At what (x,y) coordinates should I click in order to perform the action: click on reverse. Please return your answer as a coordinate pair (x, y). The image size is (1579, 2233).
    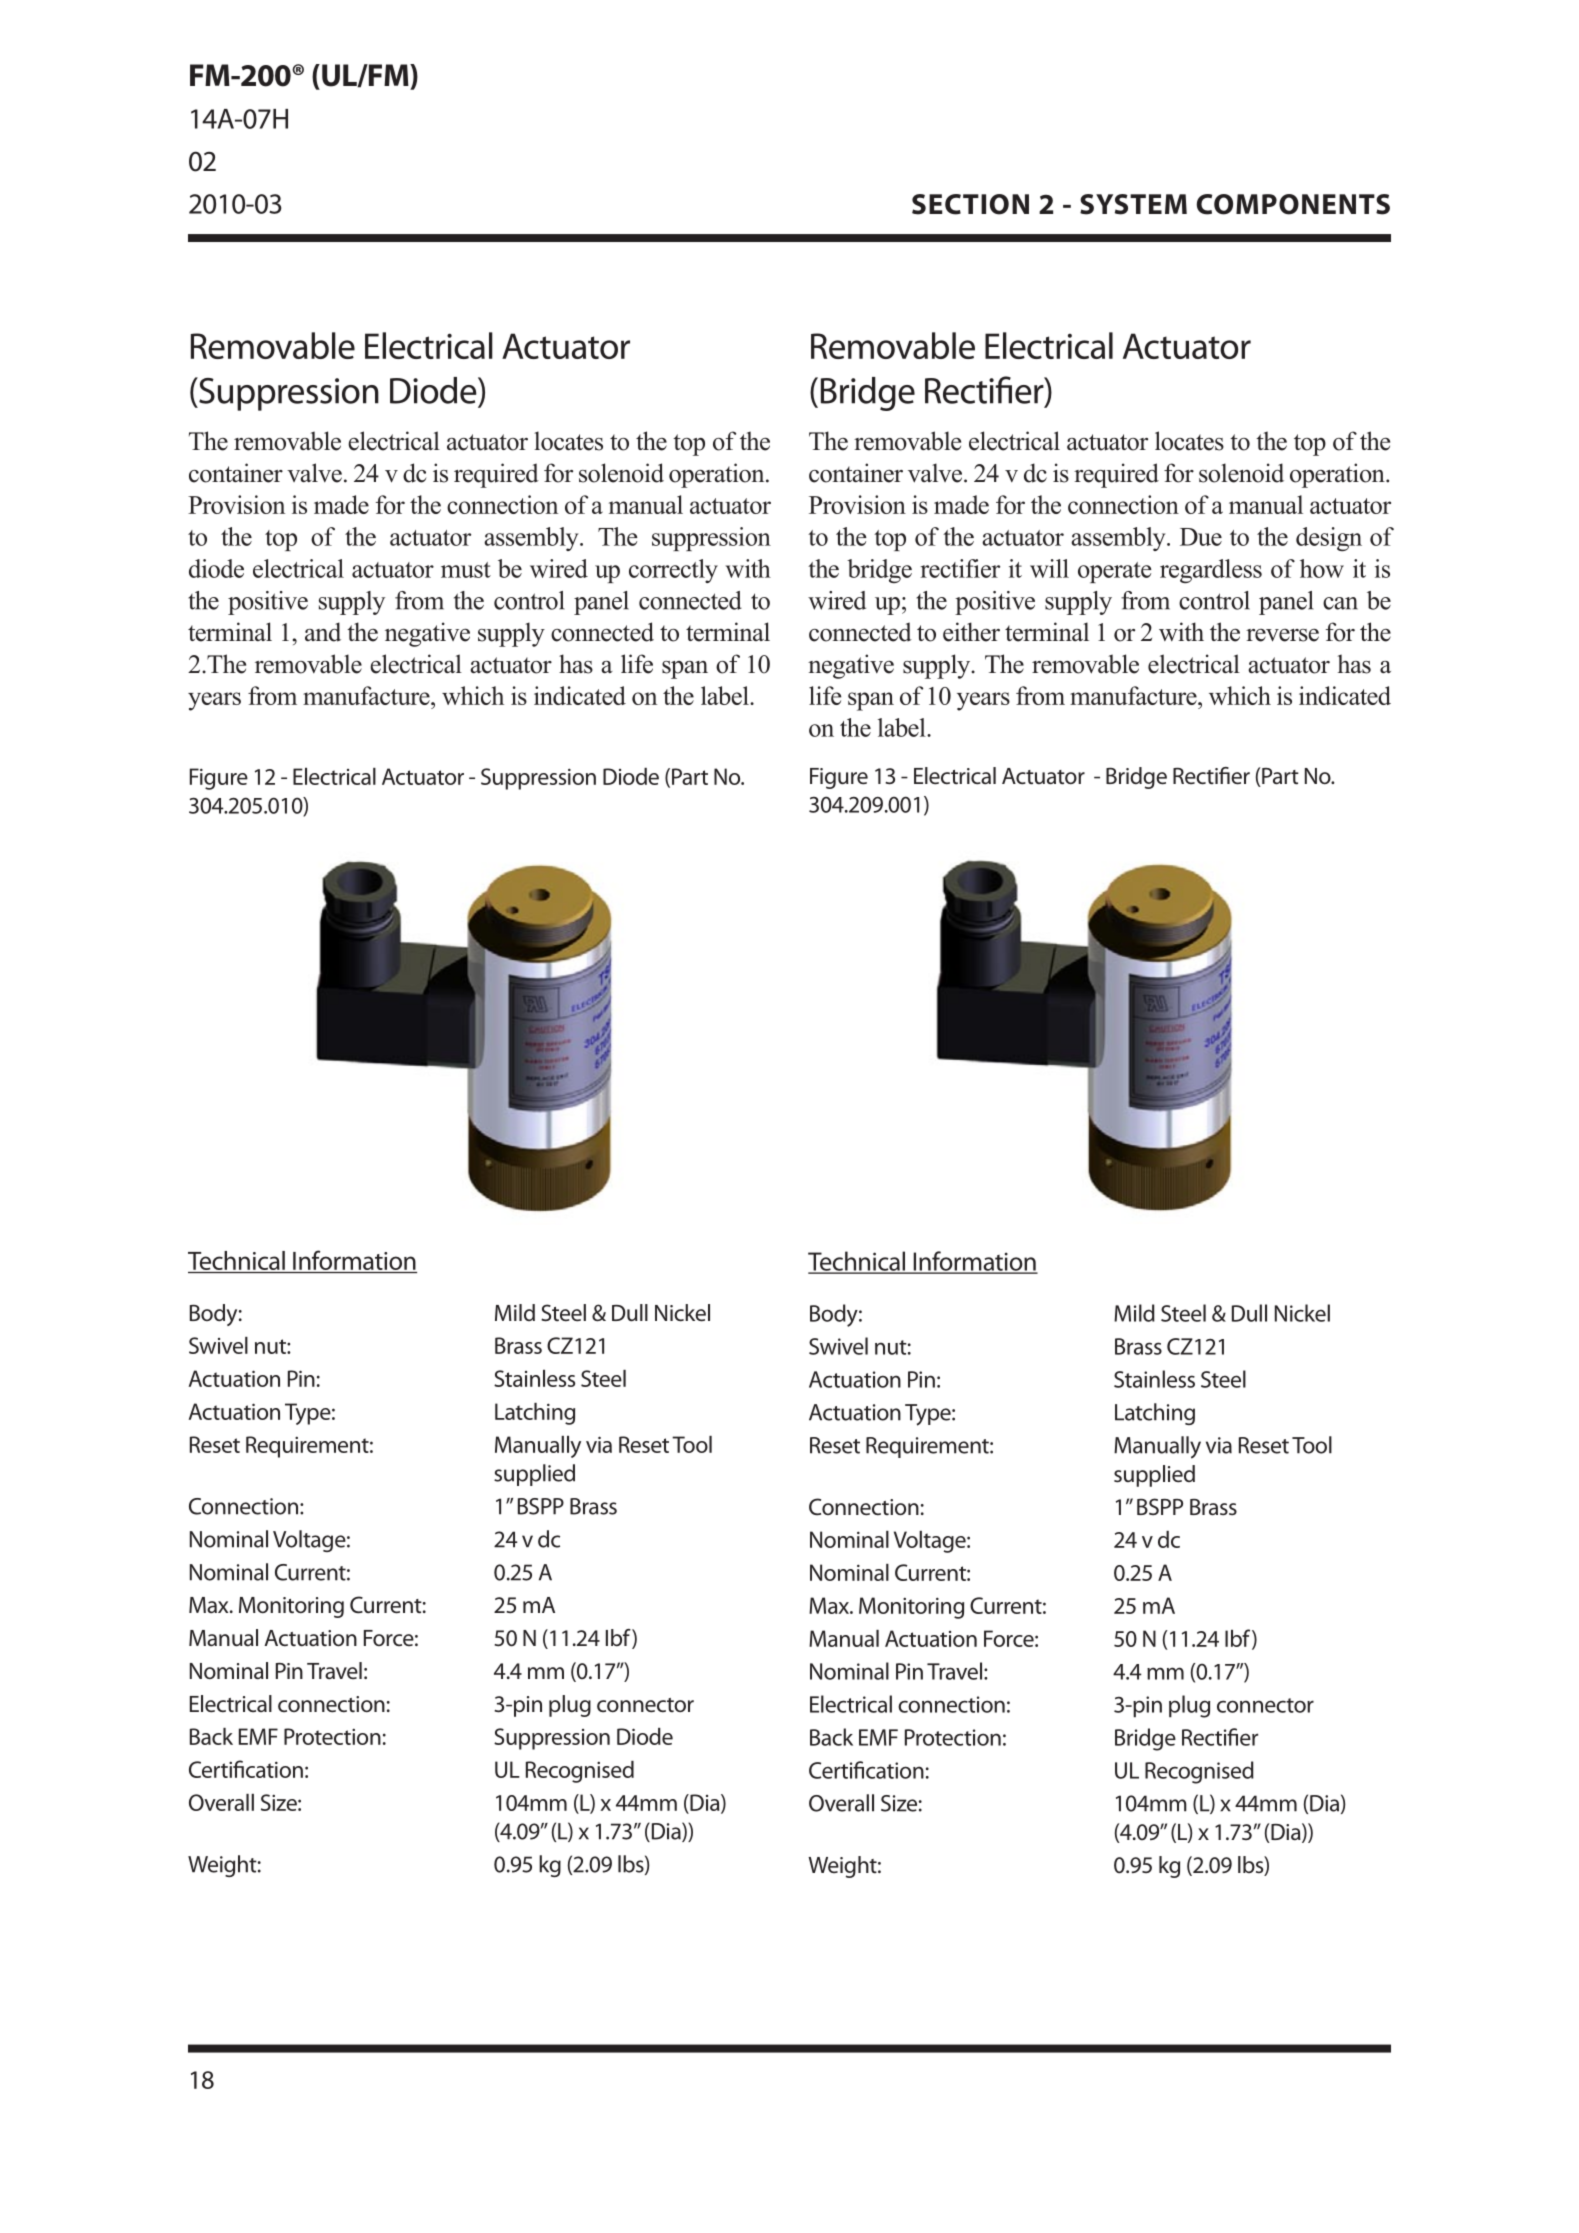
    Looking at the image, I should click on (1282, 635).
